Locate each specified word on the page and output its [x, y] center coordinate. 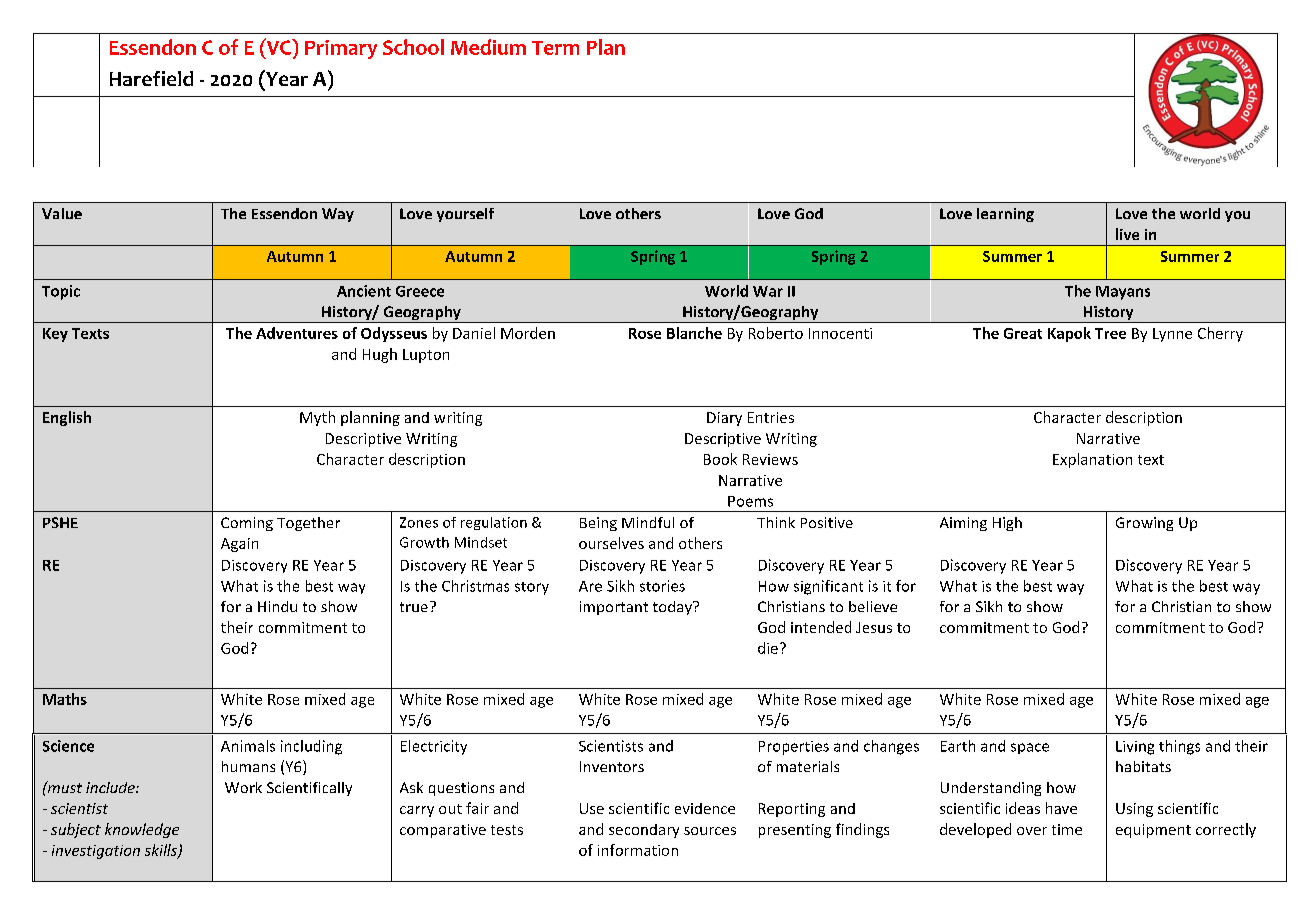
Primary [341, 49]
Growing [1144, 524]
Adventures [297, 333]
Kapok [1069, 334]
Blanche [694, 333]
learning [1005, 215]
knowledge [142, 830]
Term [555, 48]
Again [239, 545]
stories [662, 586]
